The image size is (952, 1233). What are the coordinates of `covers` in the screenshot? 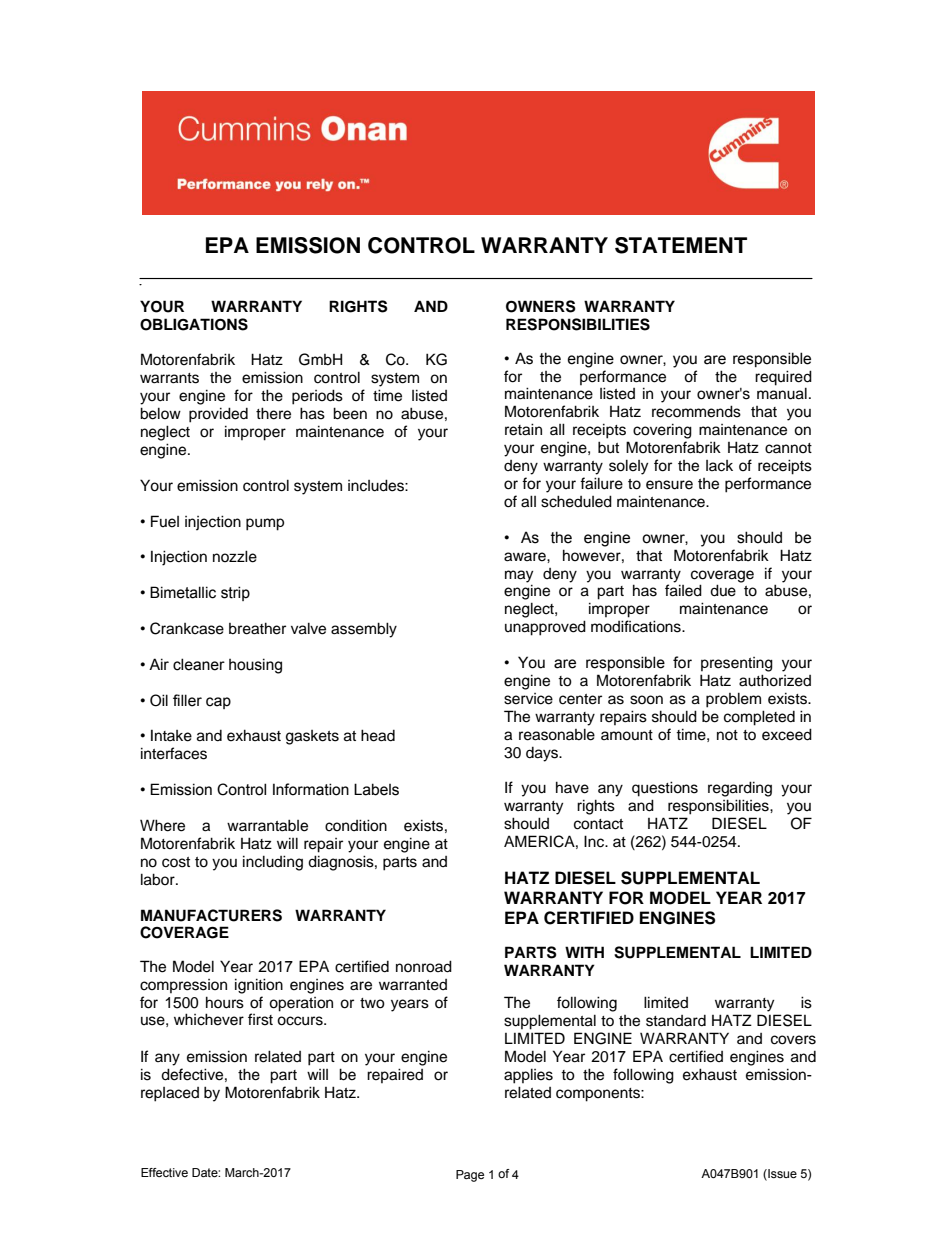 It's located at (793, 1040).
